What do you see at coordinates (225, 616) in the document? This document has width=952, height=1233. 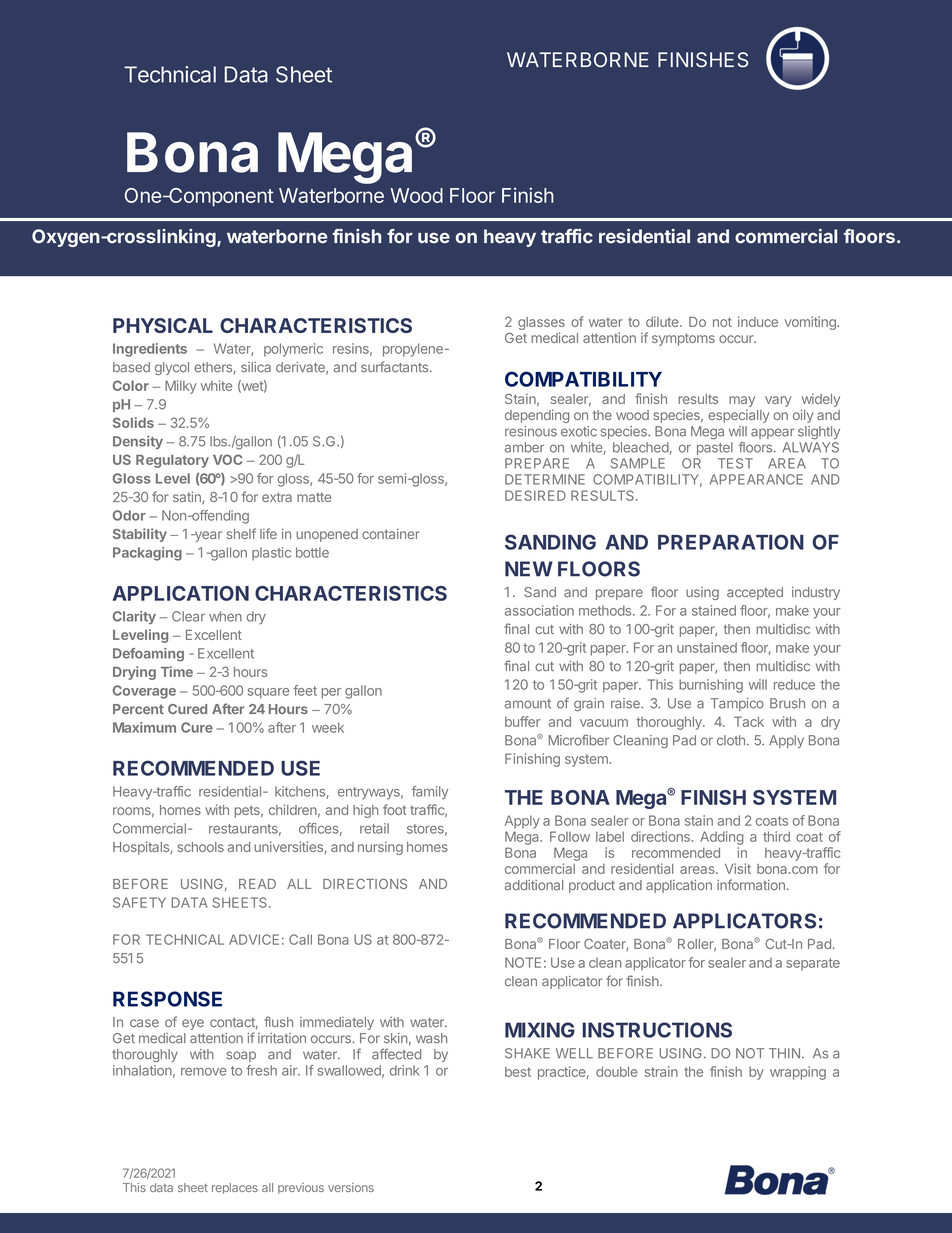 I see `when` at bounding box center [225, 616].
